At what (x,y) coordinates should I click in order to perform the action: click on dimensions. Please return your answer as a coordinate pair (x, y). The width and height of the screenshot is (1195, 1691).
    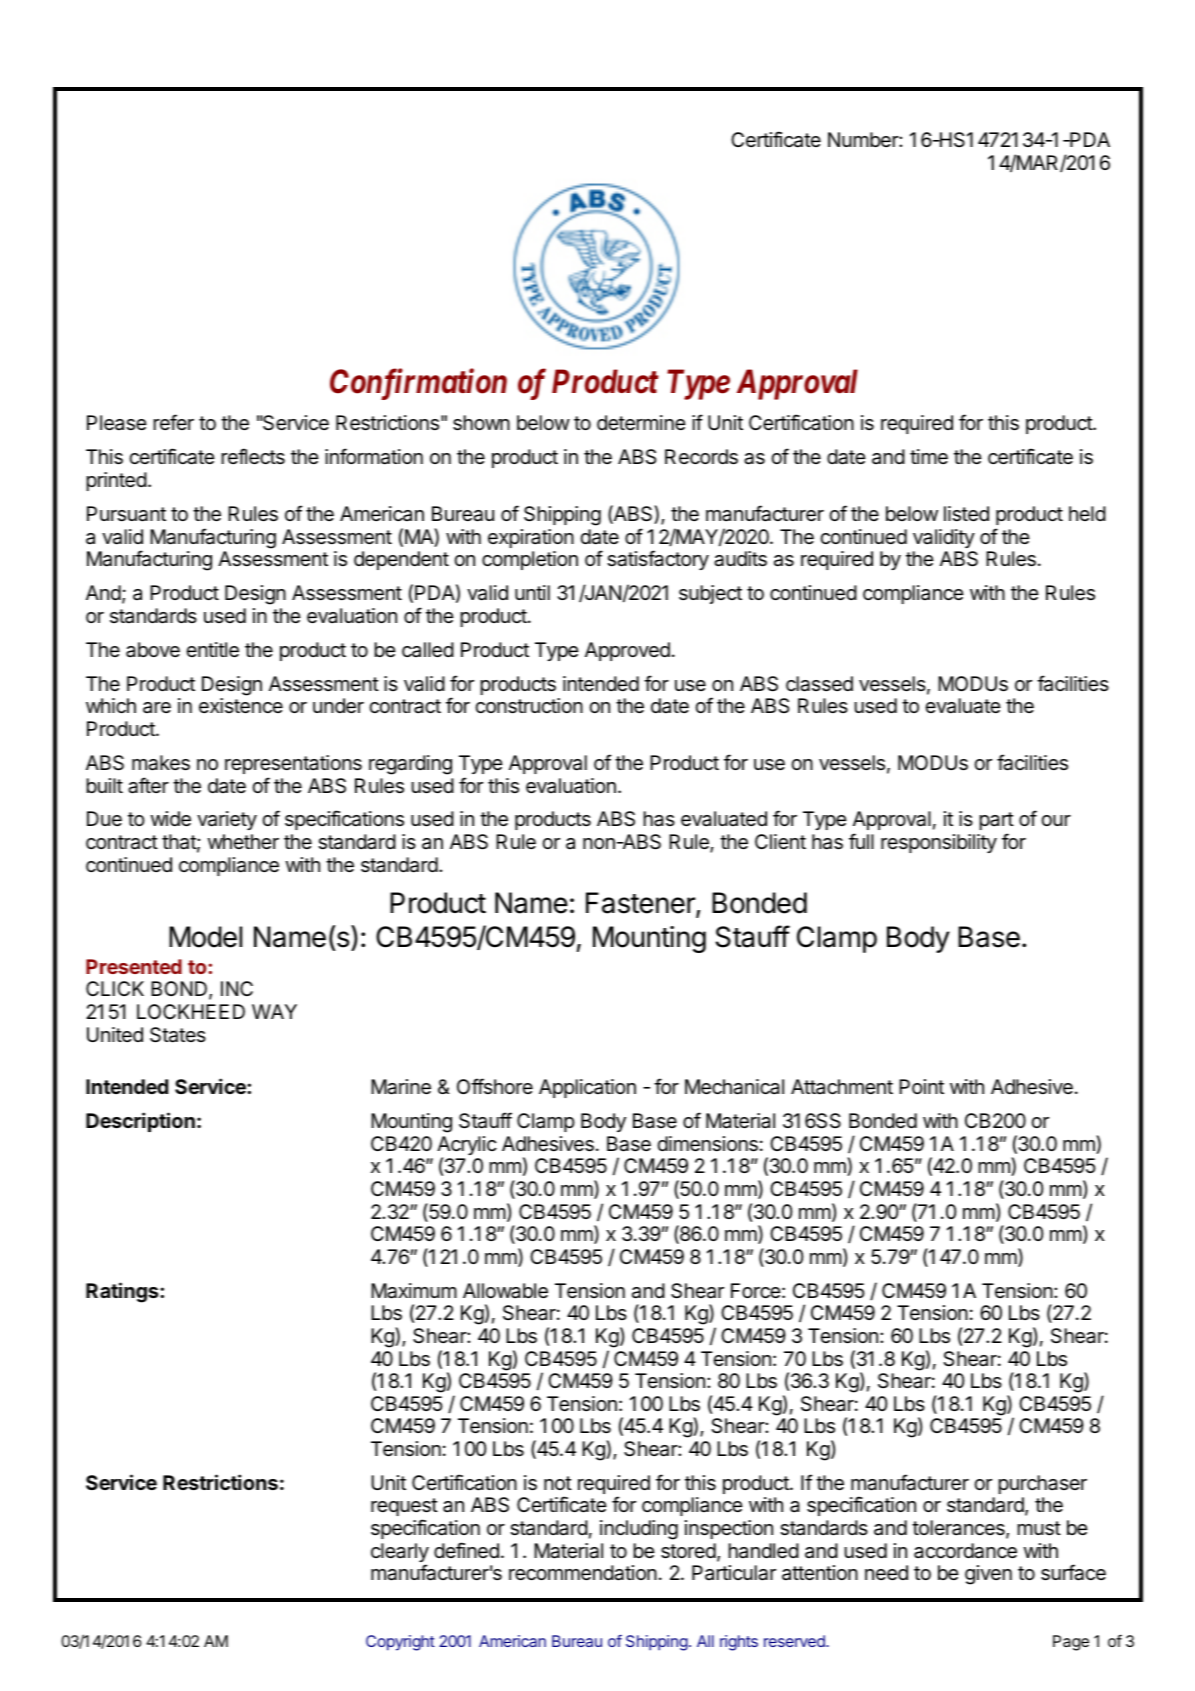
    Looking at the image, I should click on (707, 1144).
